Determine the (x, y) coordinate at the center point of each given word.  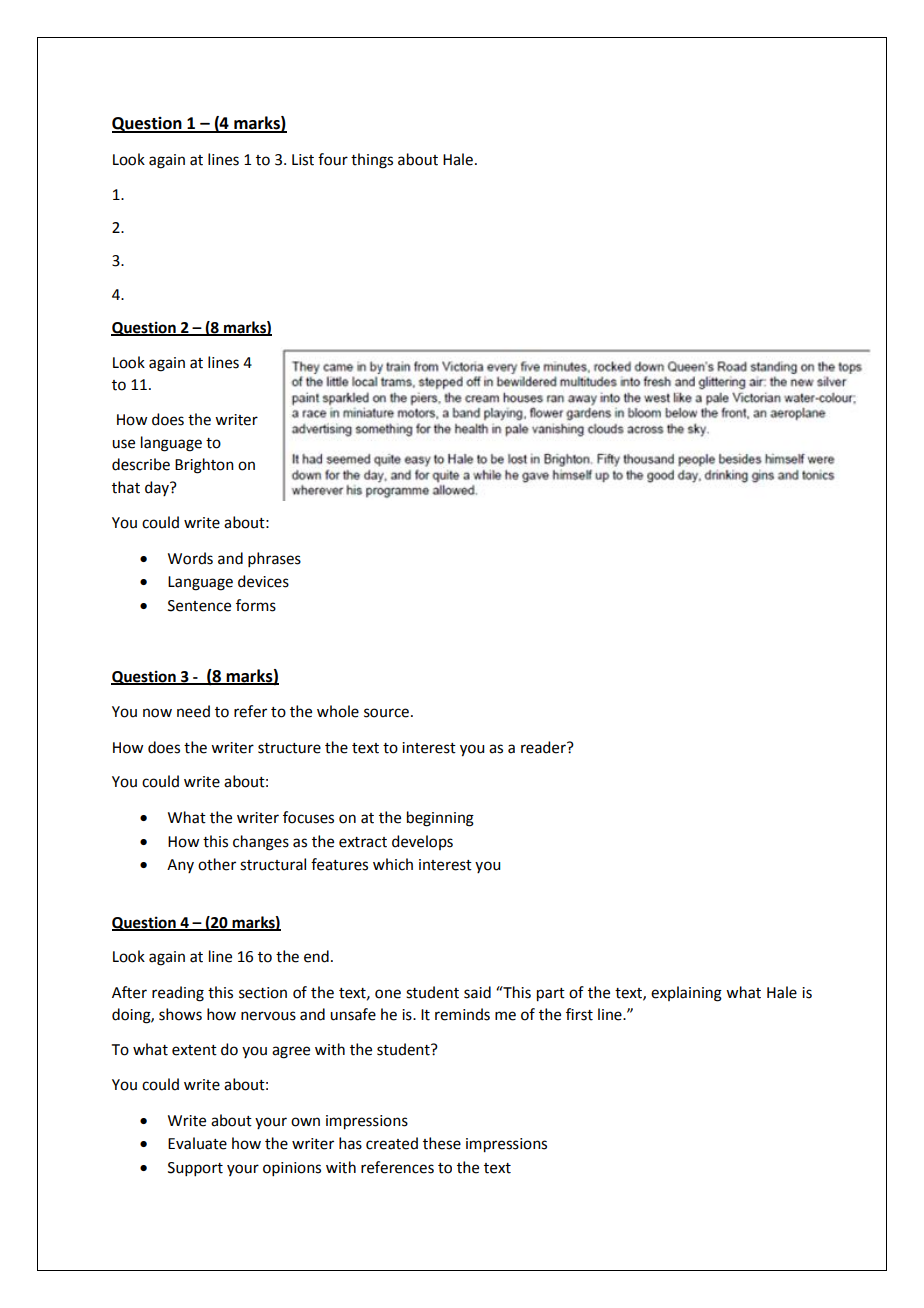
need (193, 711)
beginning (440, 819)
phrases (274, 559)
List (303, 160)
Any (180, 866)
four (333, 159)
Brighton (204, 466)
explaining (686, 994)
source (386, 713)
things (372, 161)
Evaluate (197, 1143)
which (393, 864)
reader (544, 747)
